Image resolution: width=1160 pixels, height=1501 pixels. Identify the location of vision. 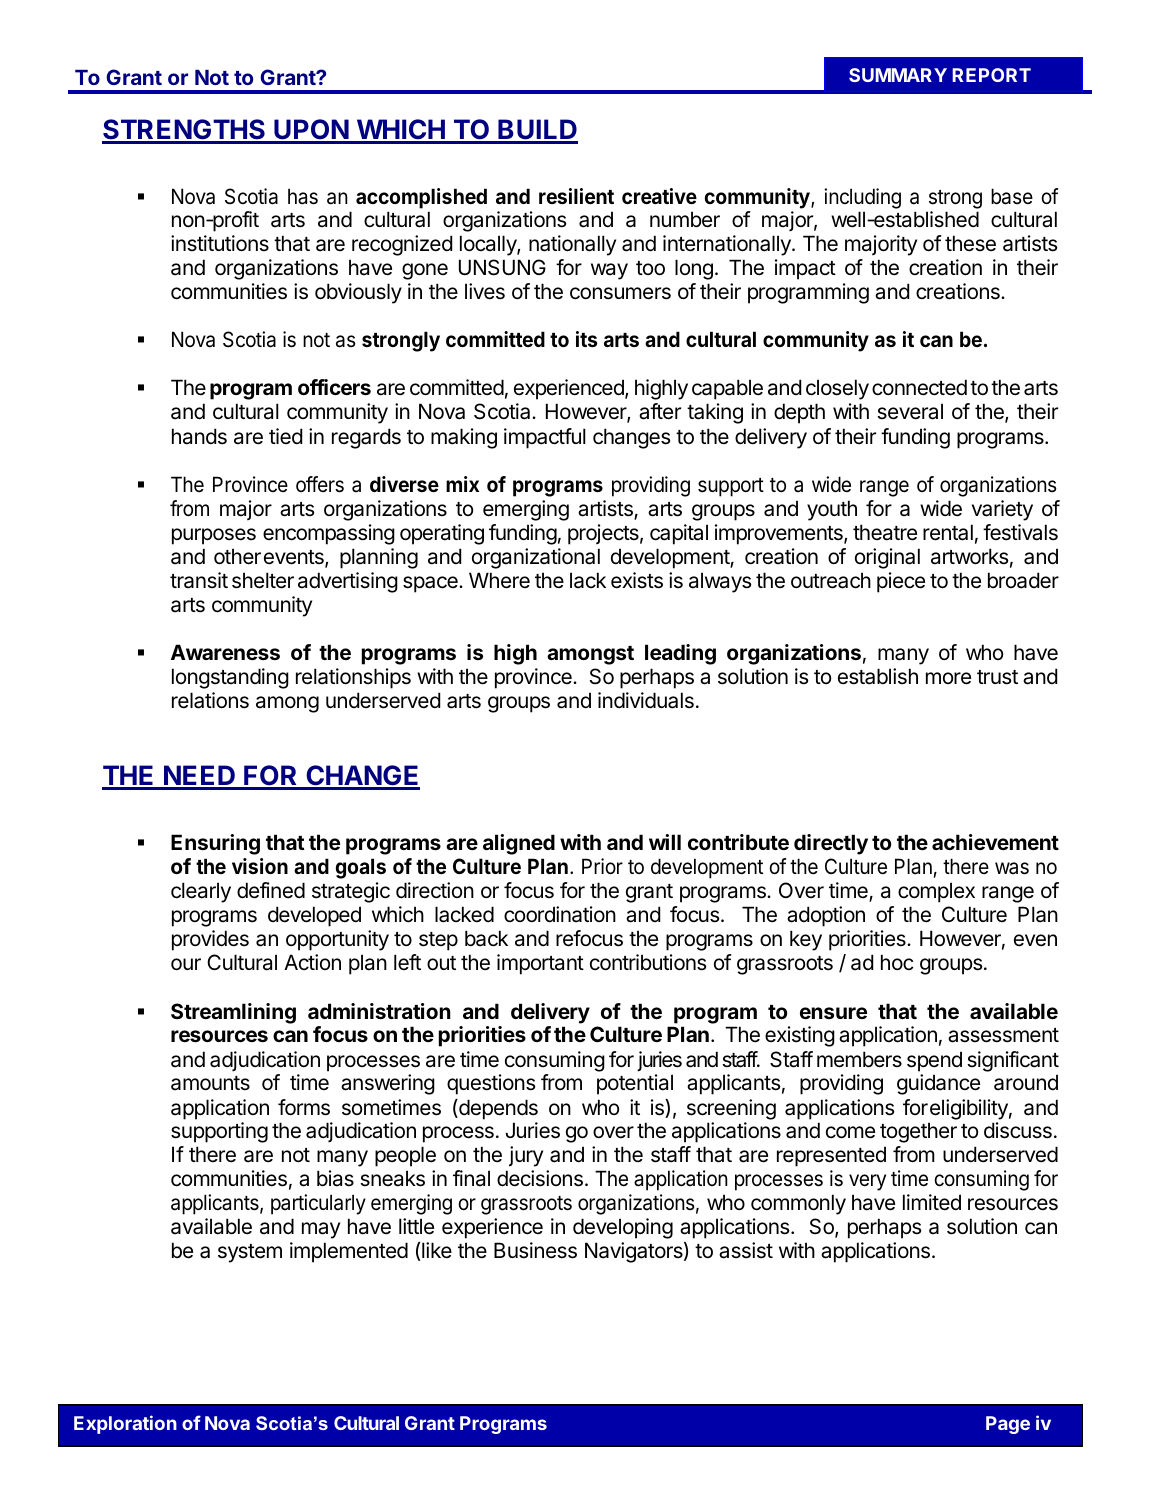
(260, 866).
